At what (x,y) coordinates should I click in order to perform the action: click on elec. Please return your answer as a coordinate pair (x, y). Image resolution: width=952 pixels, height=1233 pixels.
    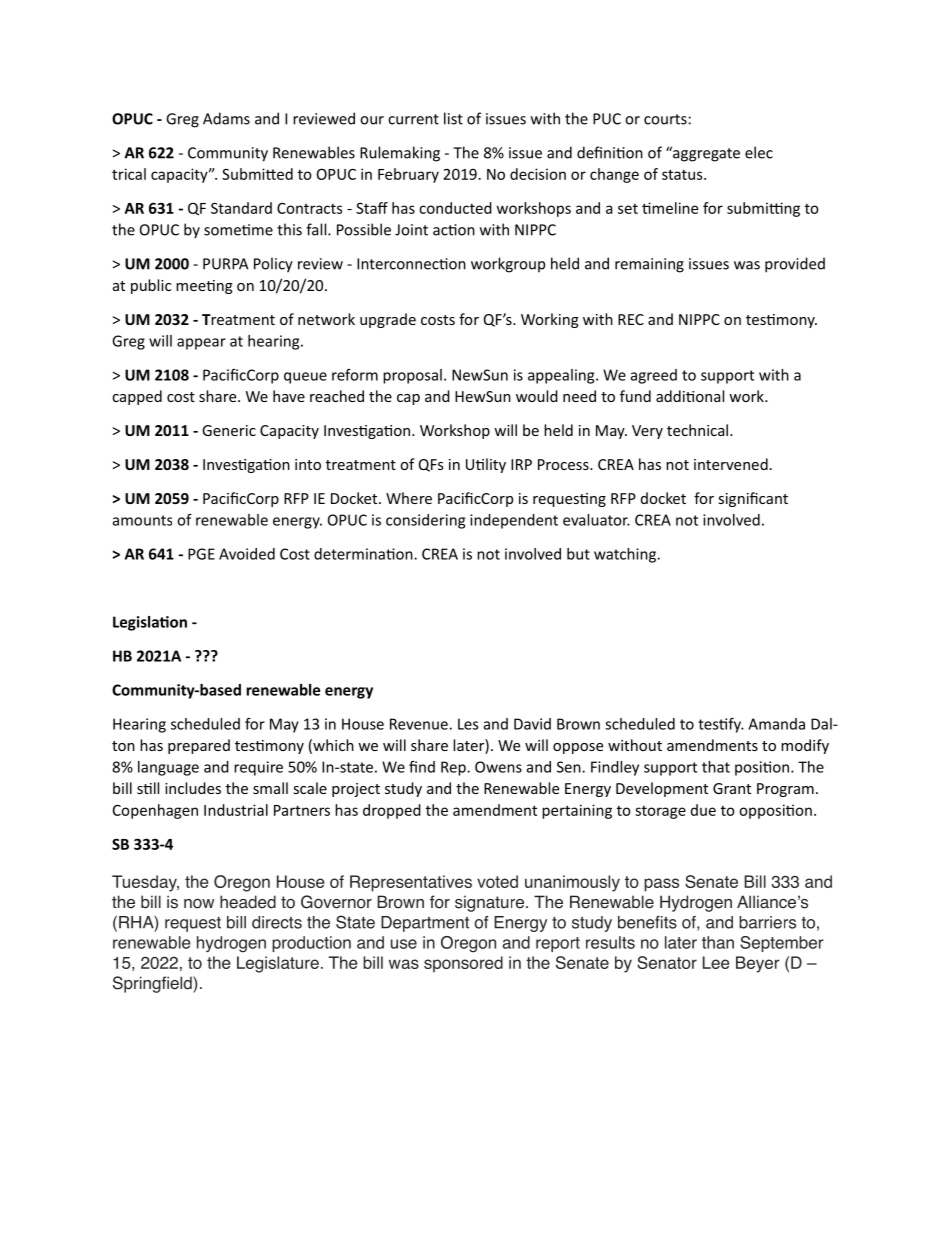
    Looking at the image, I should click on (759, 152).
